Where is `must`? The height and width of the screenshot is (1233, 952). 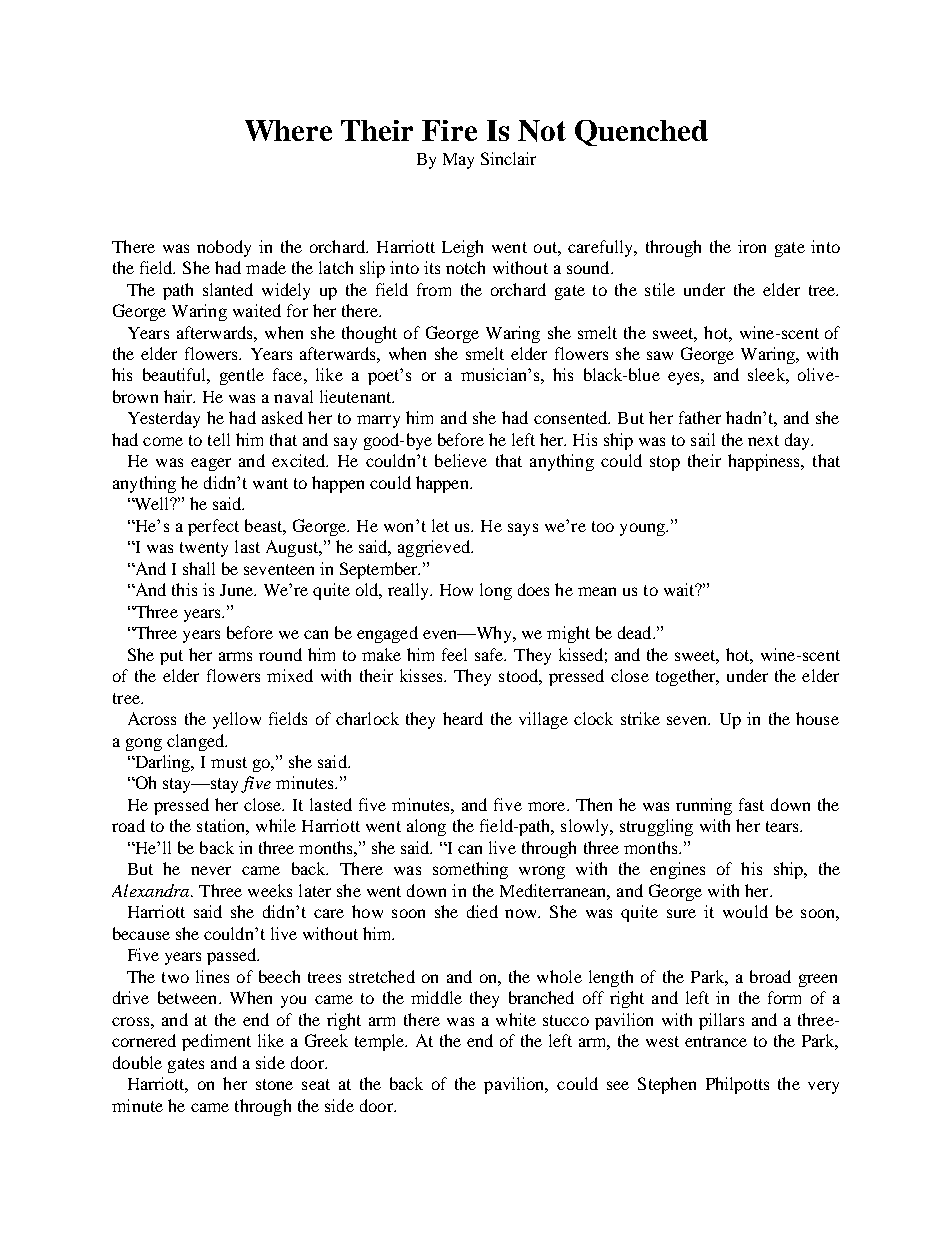 must is located at coordinates (229, 762).
